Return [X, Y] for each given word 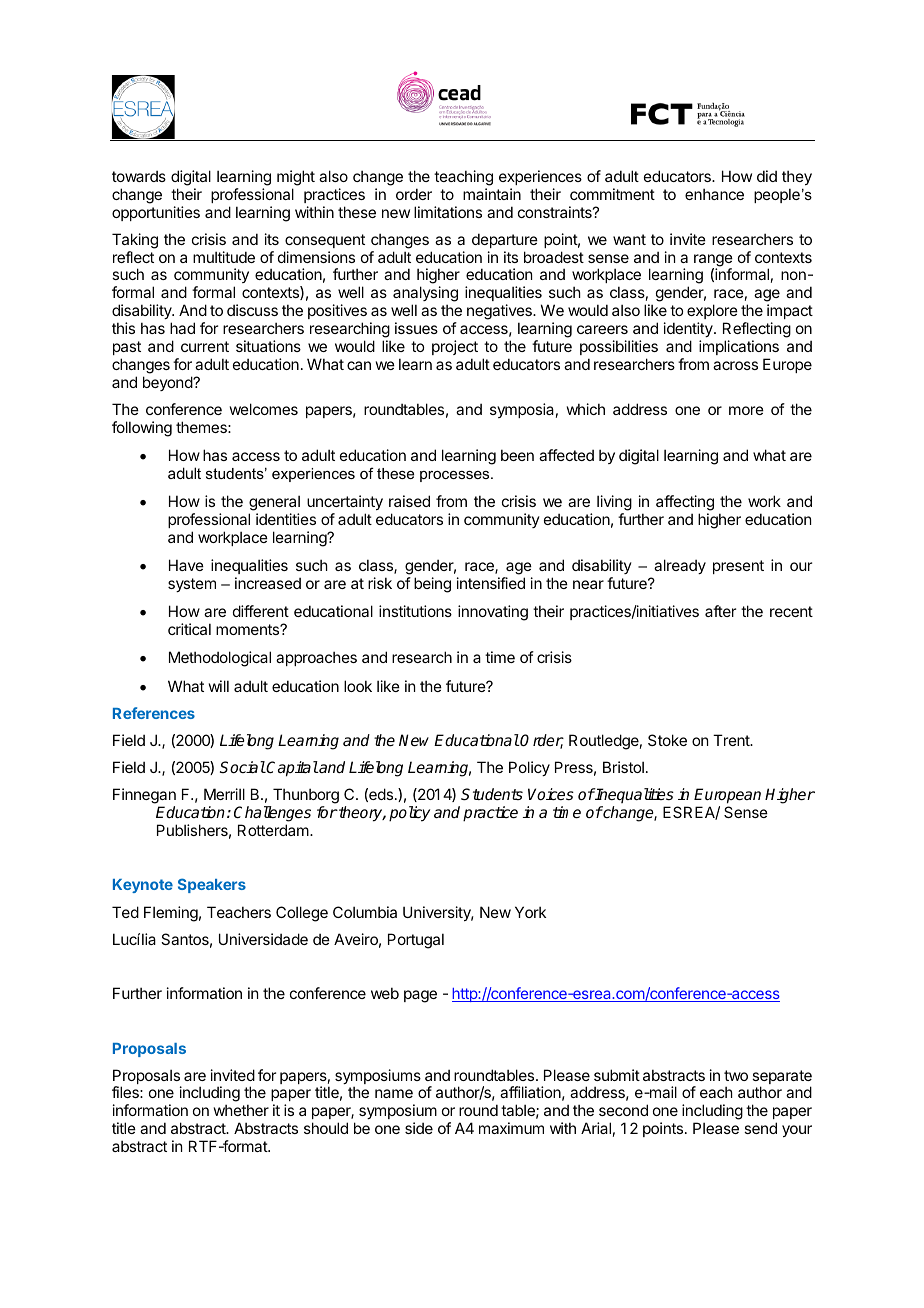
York [530, 912]
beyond [168, 383]
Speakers [212, 885]
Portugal [416, 941]
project [455, 347]
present [738, 567]
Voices [551, 794]
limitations [448, 212]
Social [243, 767]
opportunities [156, 213]
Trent [732, 740]
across [735, 365]
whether [241, 1110]
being [432, 585]
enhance [714, 194]
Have [186, 565]
